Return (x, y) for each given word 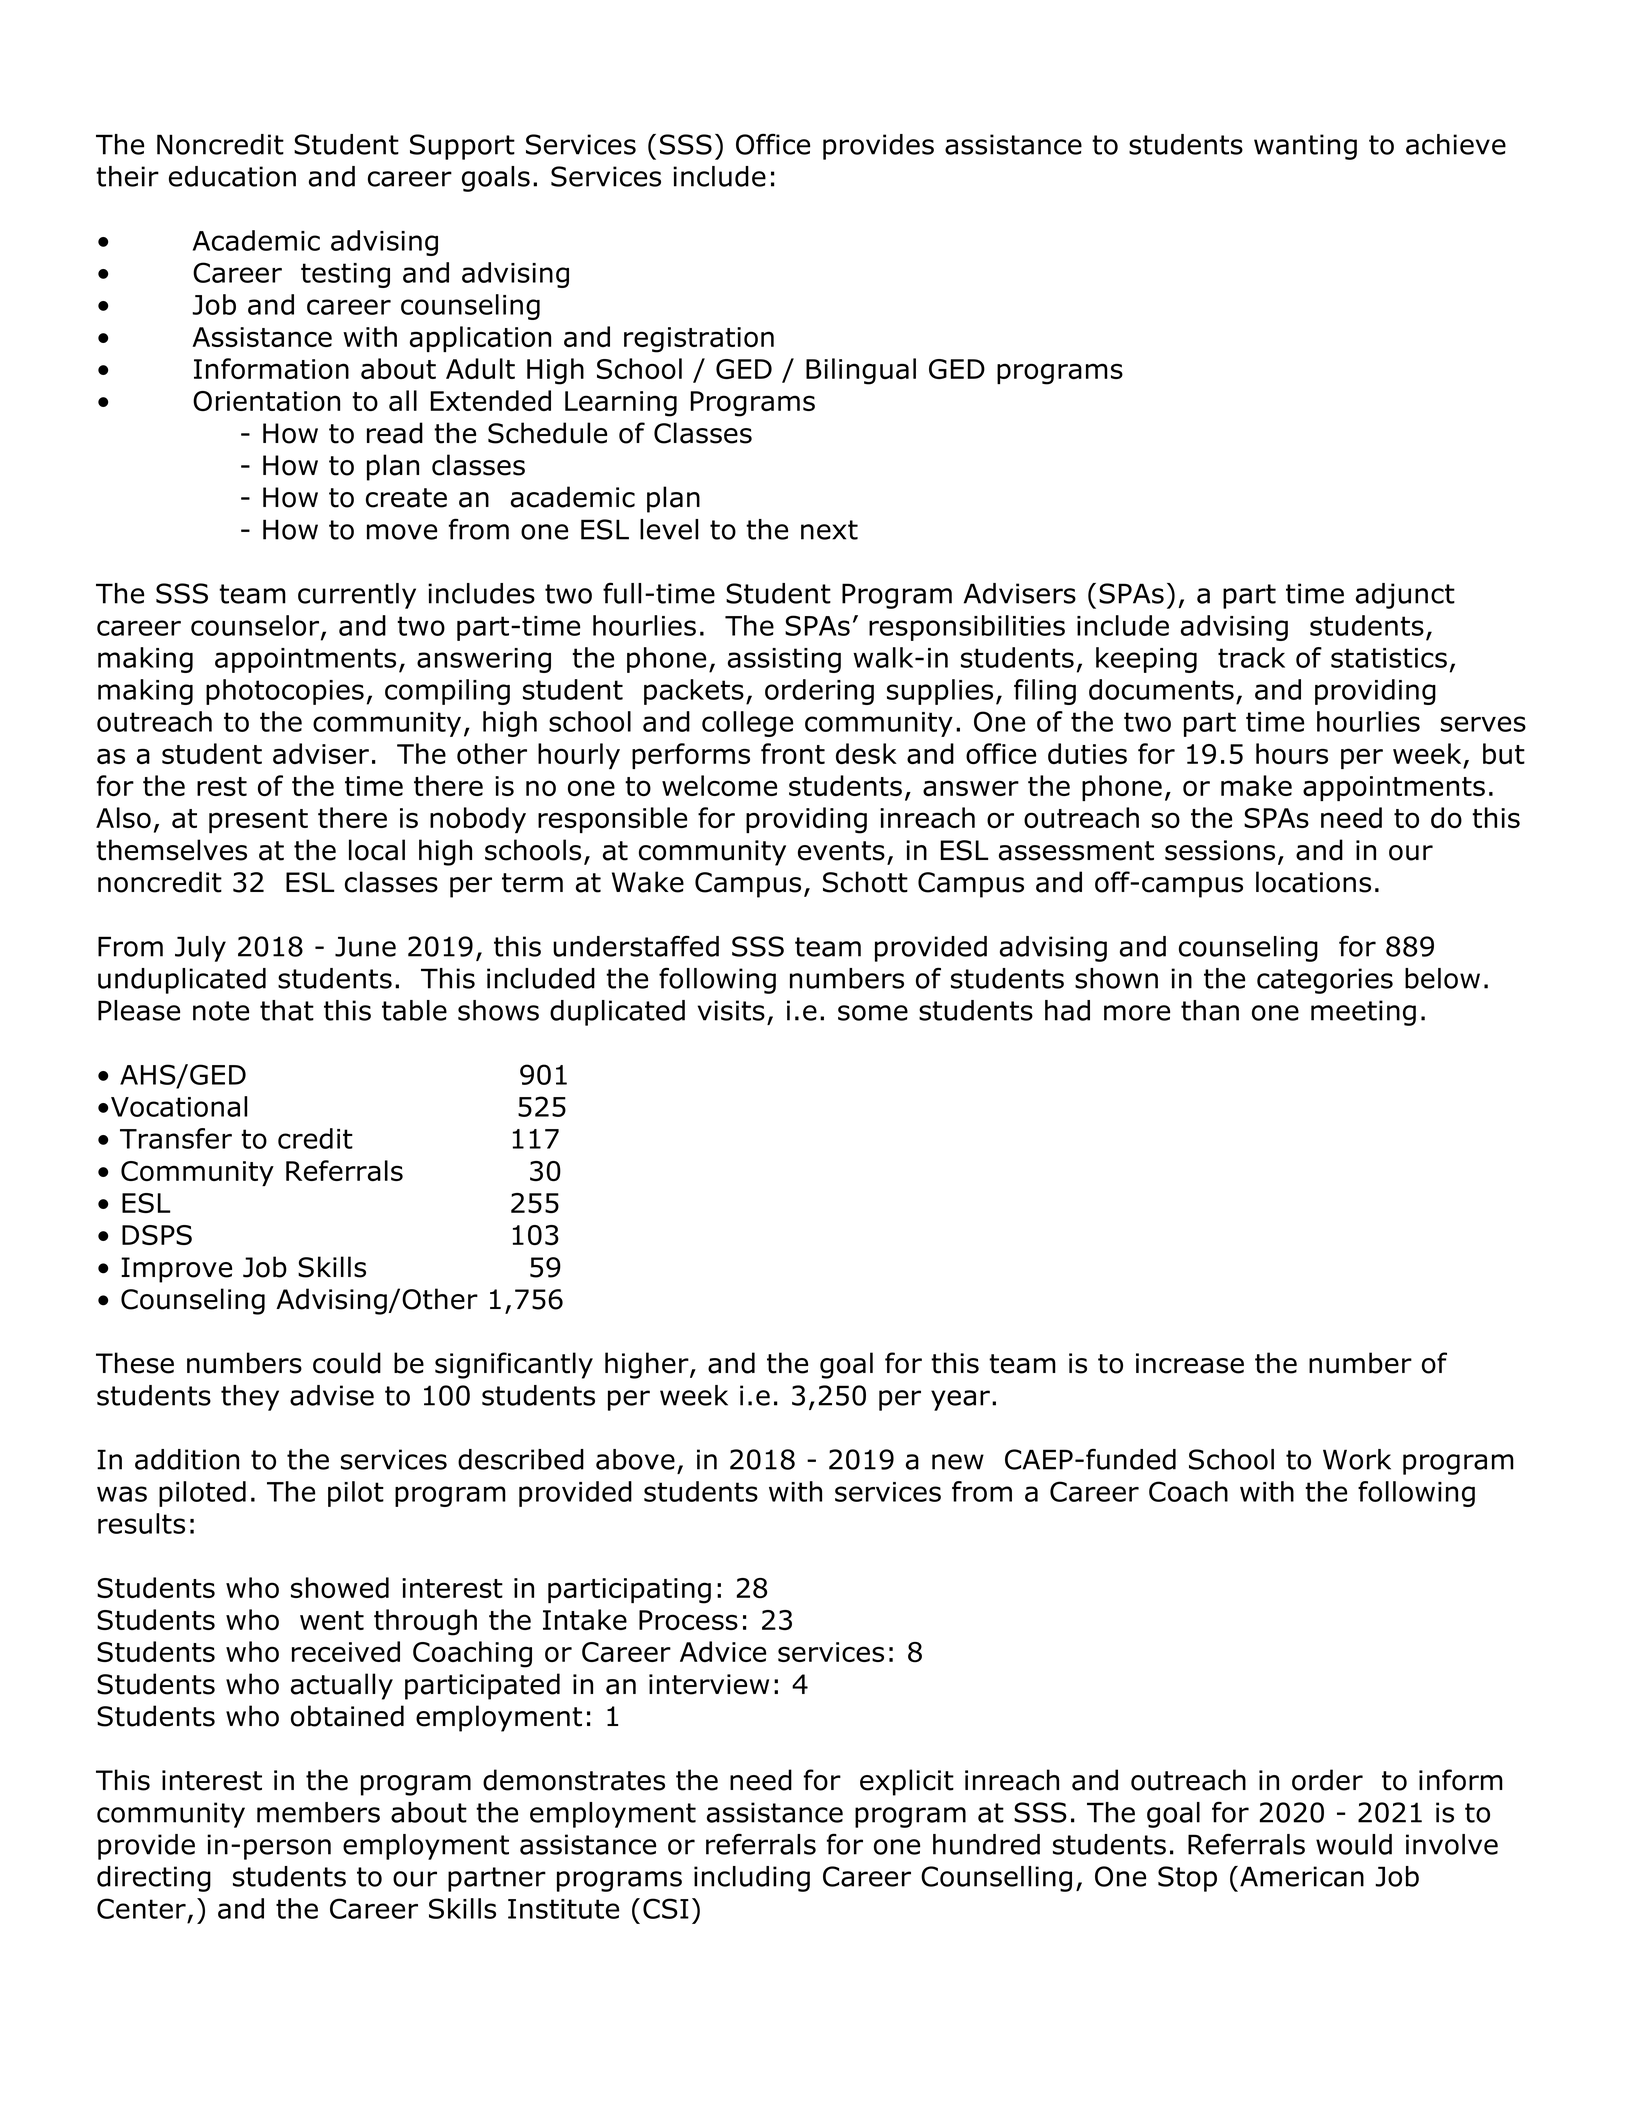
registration (699, 340)
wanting (1305, 147)
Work (1357, 1459)
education (232, 176)
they (250, 1398)
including (752, 1879)
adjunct (1405, 596)
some (873, 1013)
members (318, 1812)
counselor (256, 626)
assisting (784, 660)
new (958, 1462)
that (287, 1010)
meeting (1363, 1013)
